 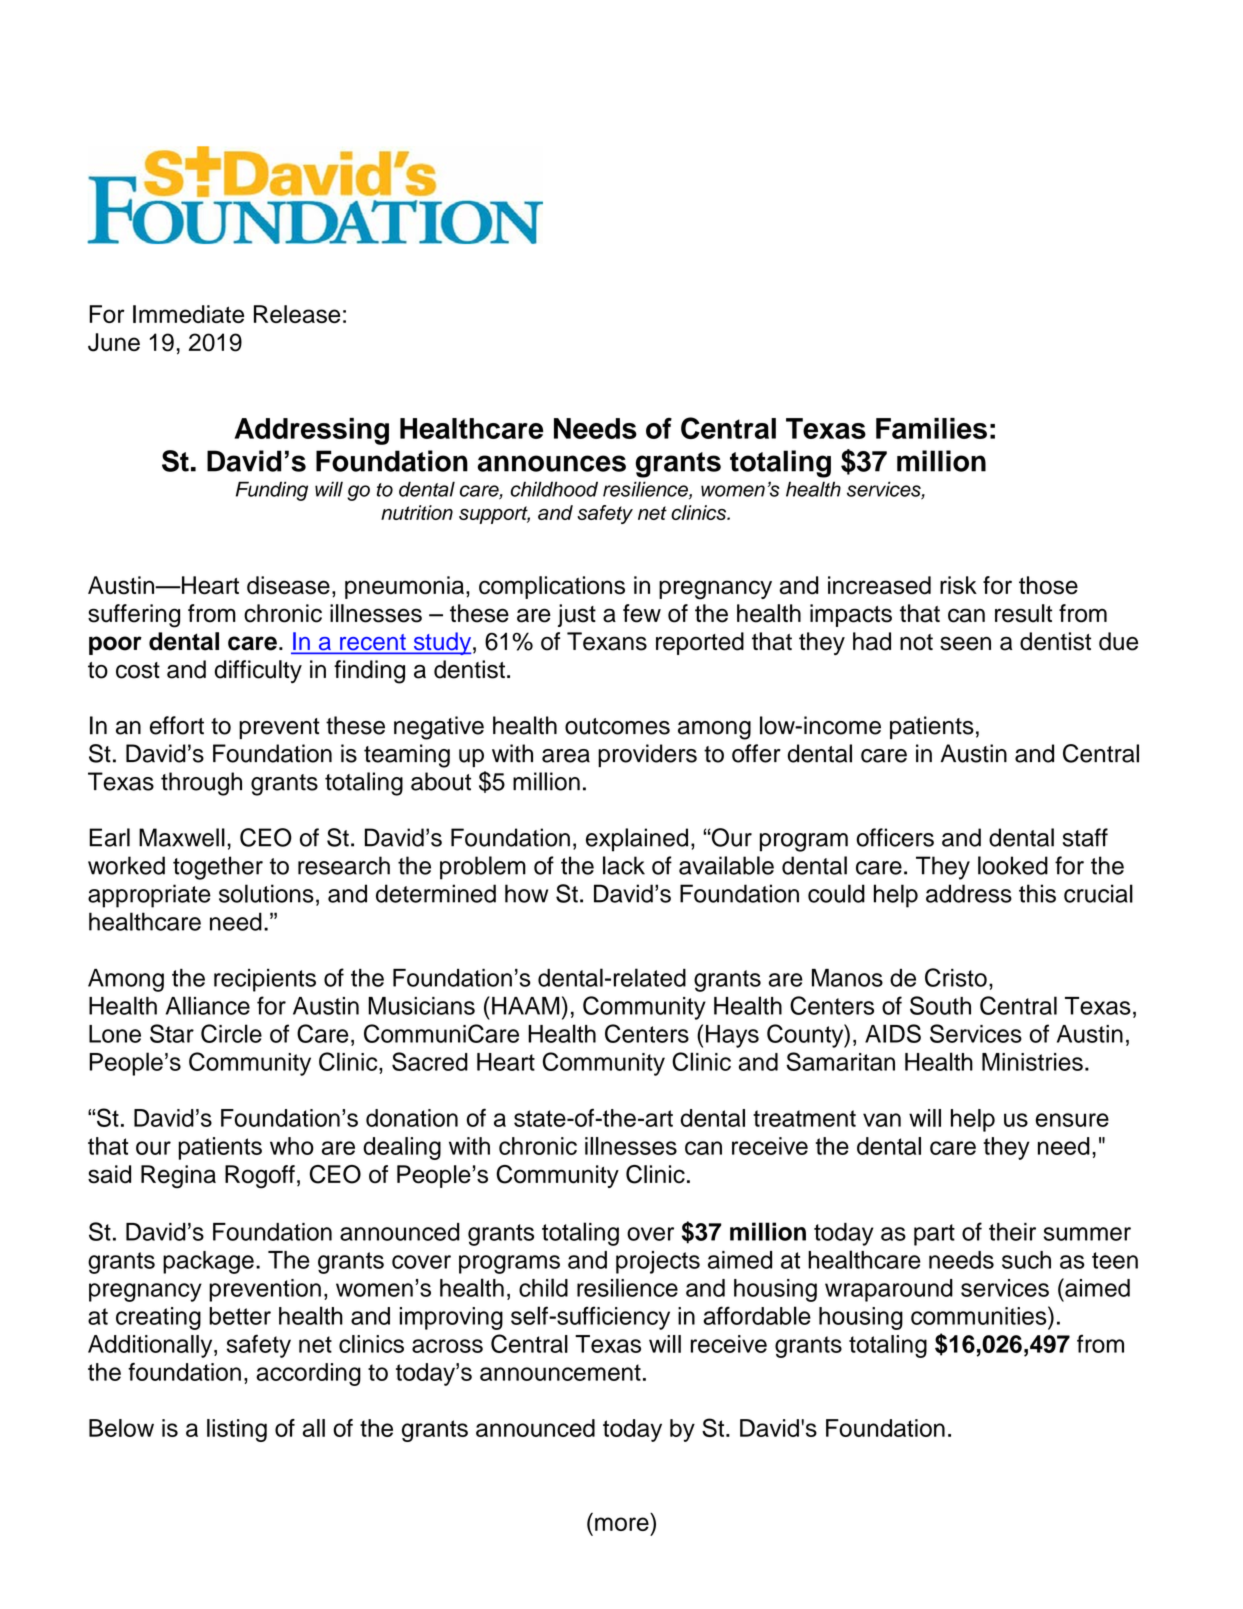 What do you see at coordinates (552, 463) in the screenshot?
I see `announces` at bounding box center [552, 463].
